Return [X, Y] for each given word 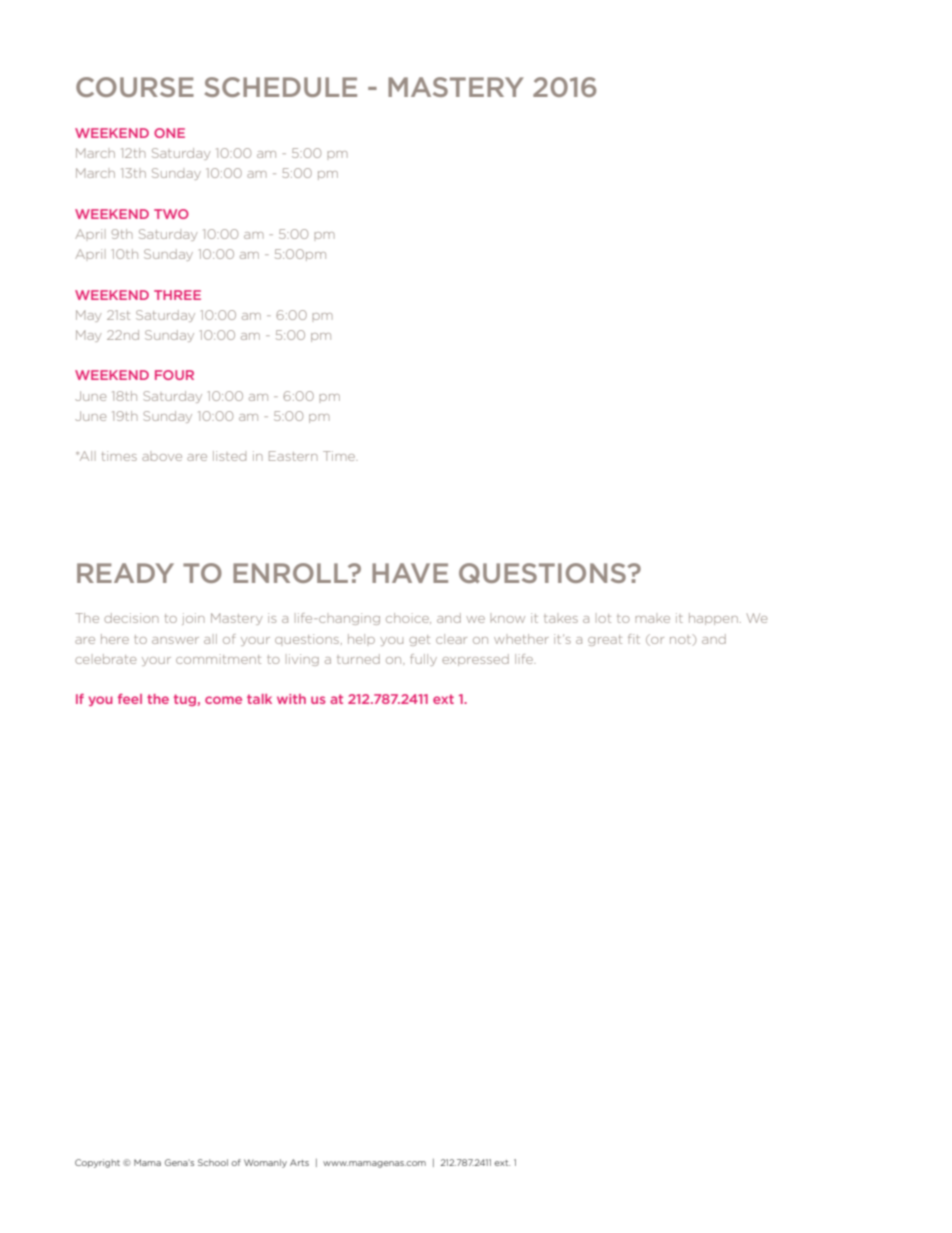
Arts [299, 1162]
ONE [169, 133]
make [653, 619]
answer [175, 640]
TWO [171, 214]
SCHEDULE [281, 87]
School [213, 1162]
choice [408, 618]
